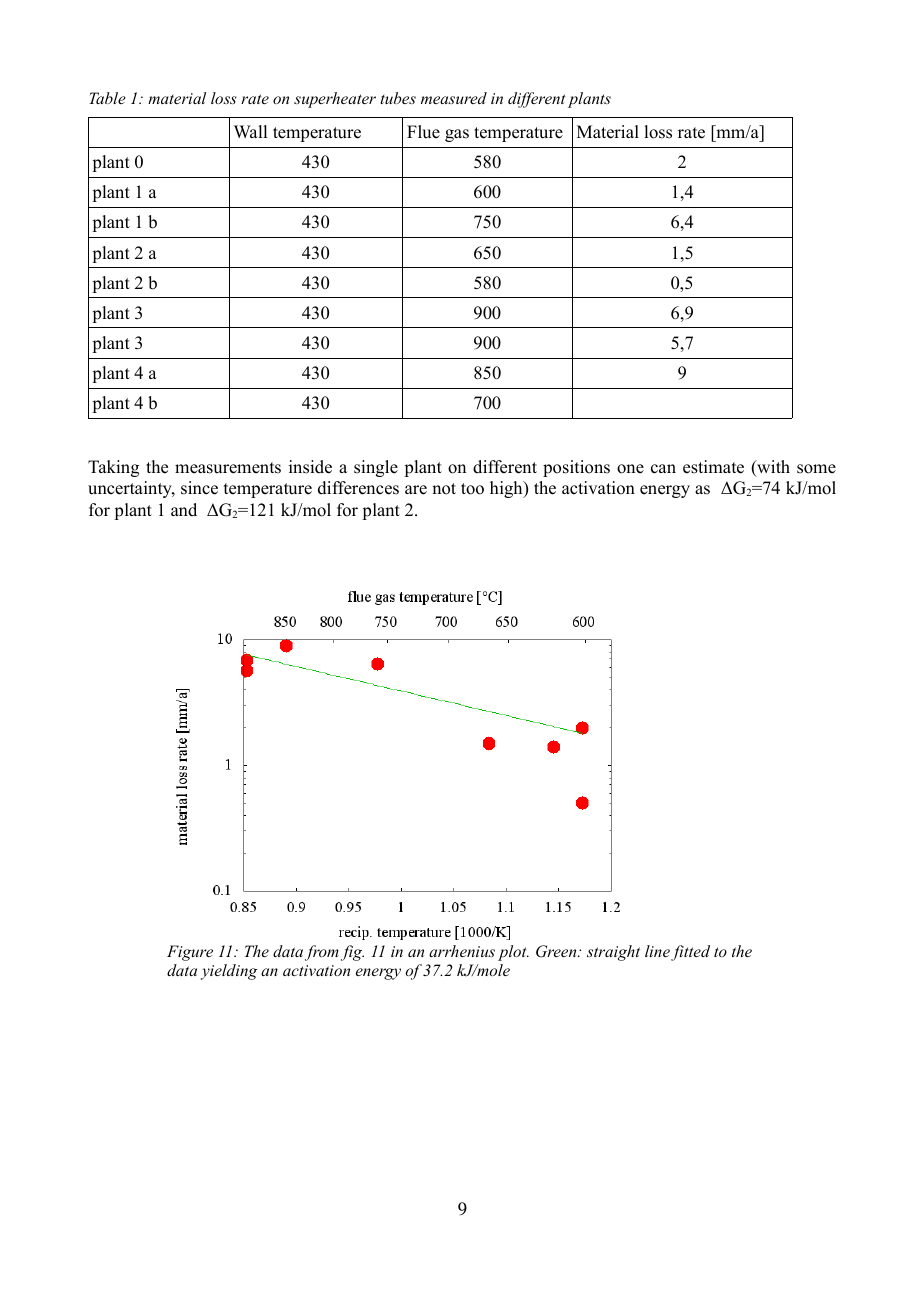 The width and height of the document is (924, 1308). What do you see at coordinates (250, 131) in the document?
I see `Wall` at bounding box center [250, 131].
